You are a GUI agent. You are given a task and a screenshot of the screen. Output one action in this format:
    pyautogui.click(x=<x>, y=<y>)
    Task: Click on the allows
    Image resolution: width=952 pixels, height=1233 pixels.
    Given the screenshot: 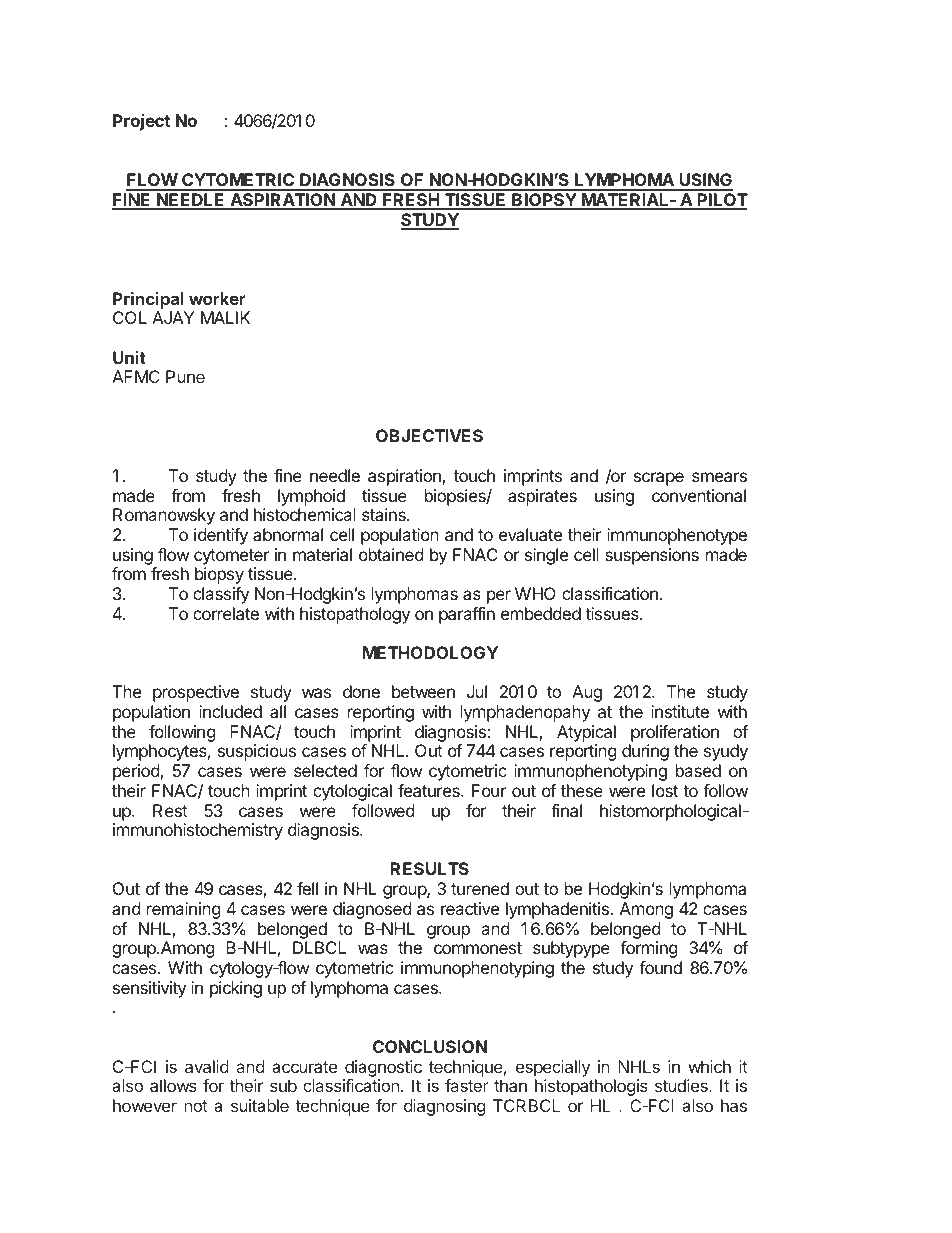 What is the action you would take?
    pyautogui.click(x=173, y=1085)
